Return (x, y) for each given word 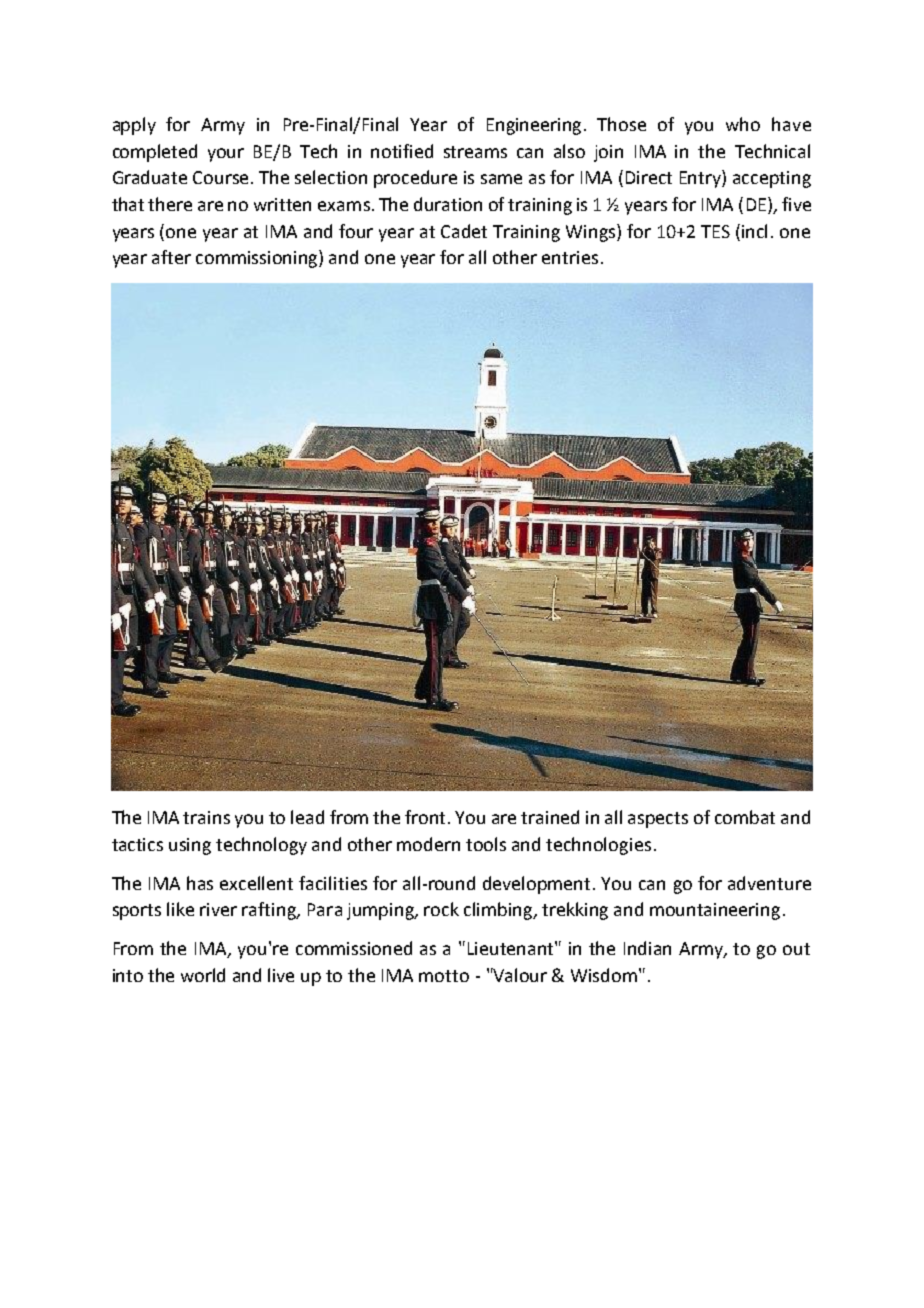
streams (475, 152)
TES (715, 231)
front (427, 817)
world (203, 975)
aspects (658, 820)
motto (444, 976)
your (226, 155)
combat (745, 817)
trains (206, 817)
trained (550, 817)
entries (570, 257)
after (171, 257)
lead (307, 817)
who (743, 124)
